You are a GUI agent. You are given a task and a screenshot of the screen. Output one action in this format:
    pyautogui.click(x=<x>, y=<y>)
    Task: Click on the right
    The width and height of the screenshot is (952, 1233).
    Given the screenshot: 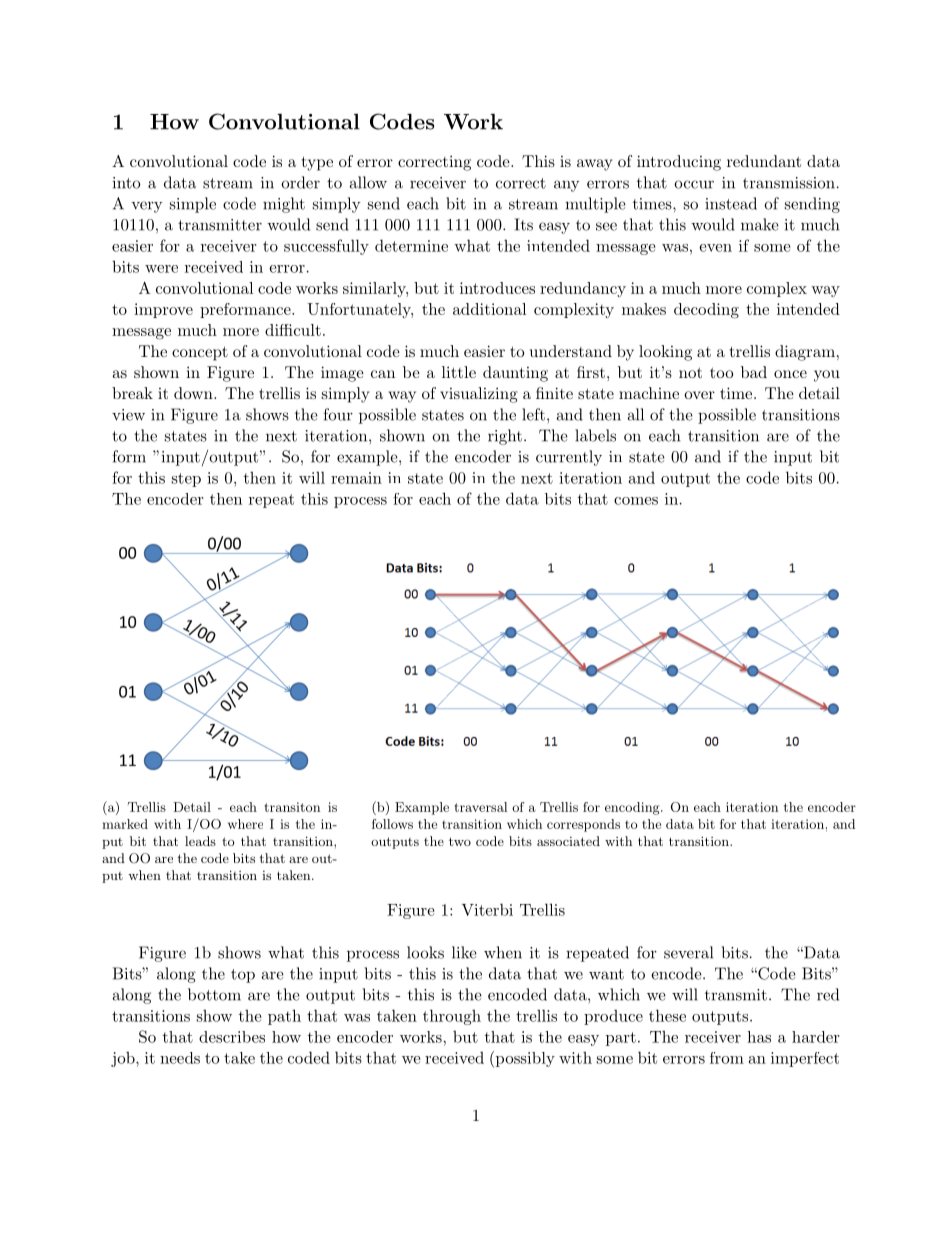 What is the action you would take?
    pyautogui.click(x=505, y=437)
